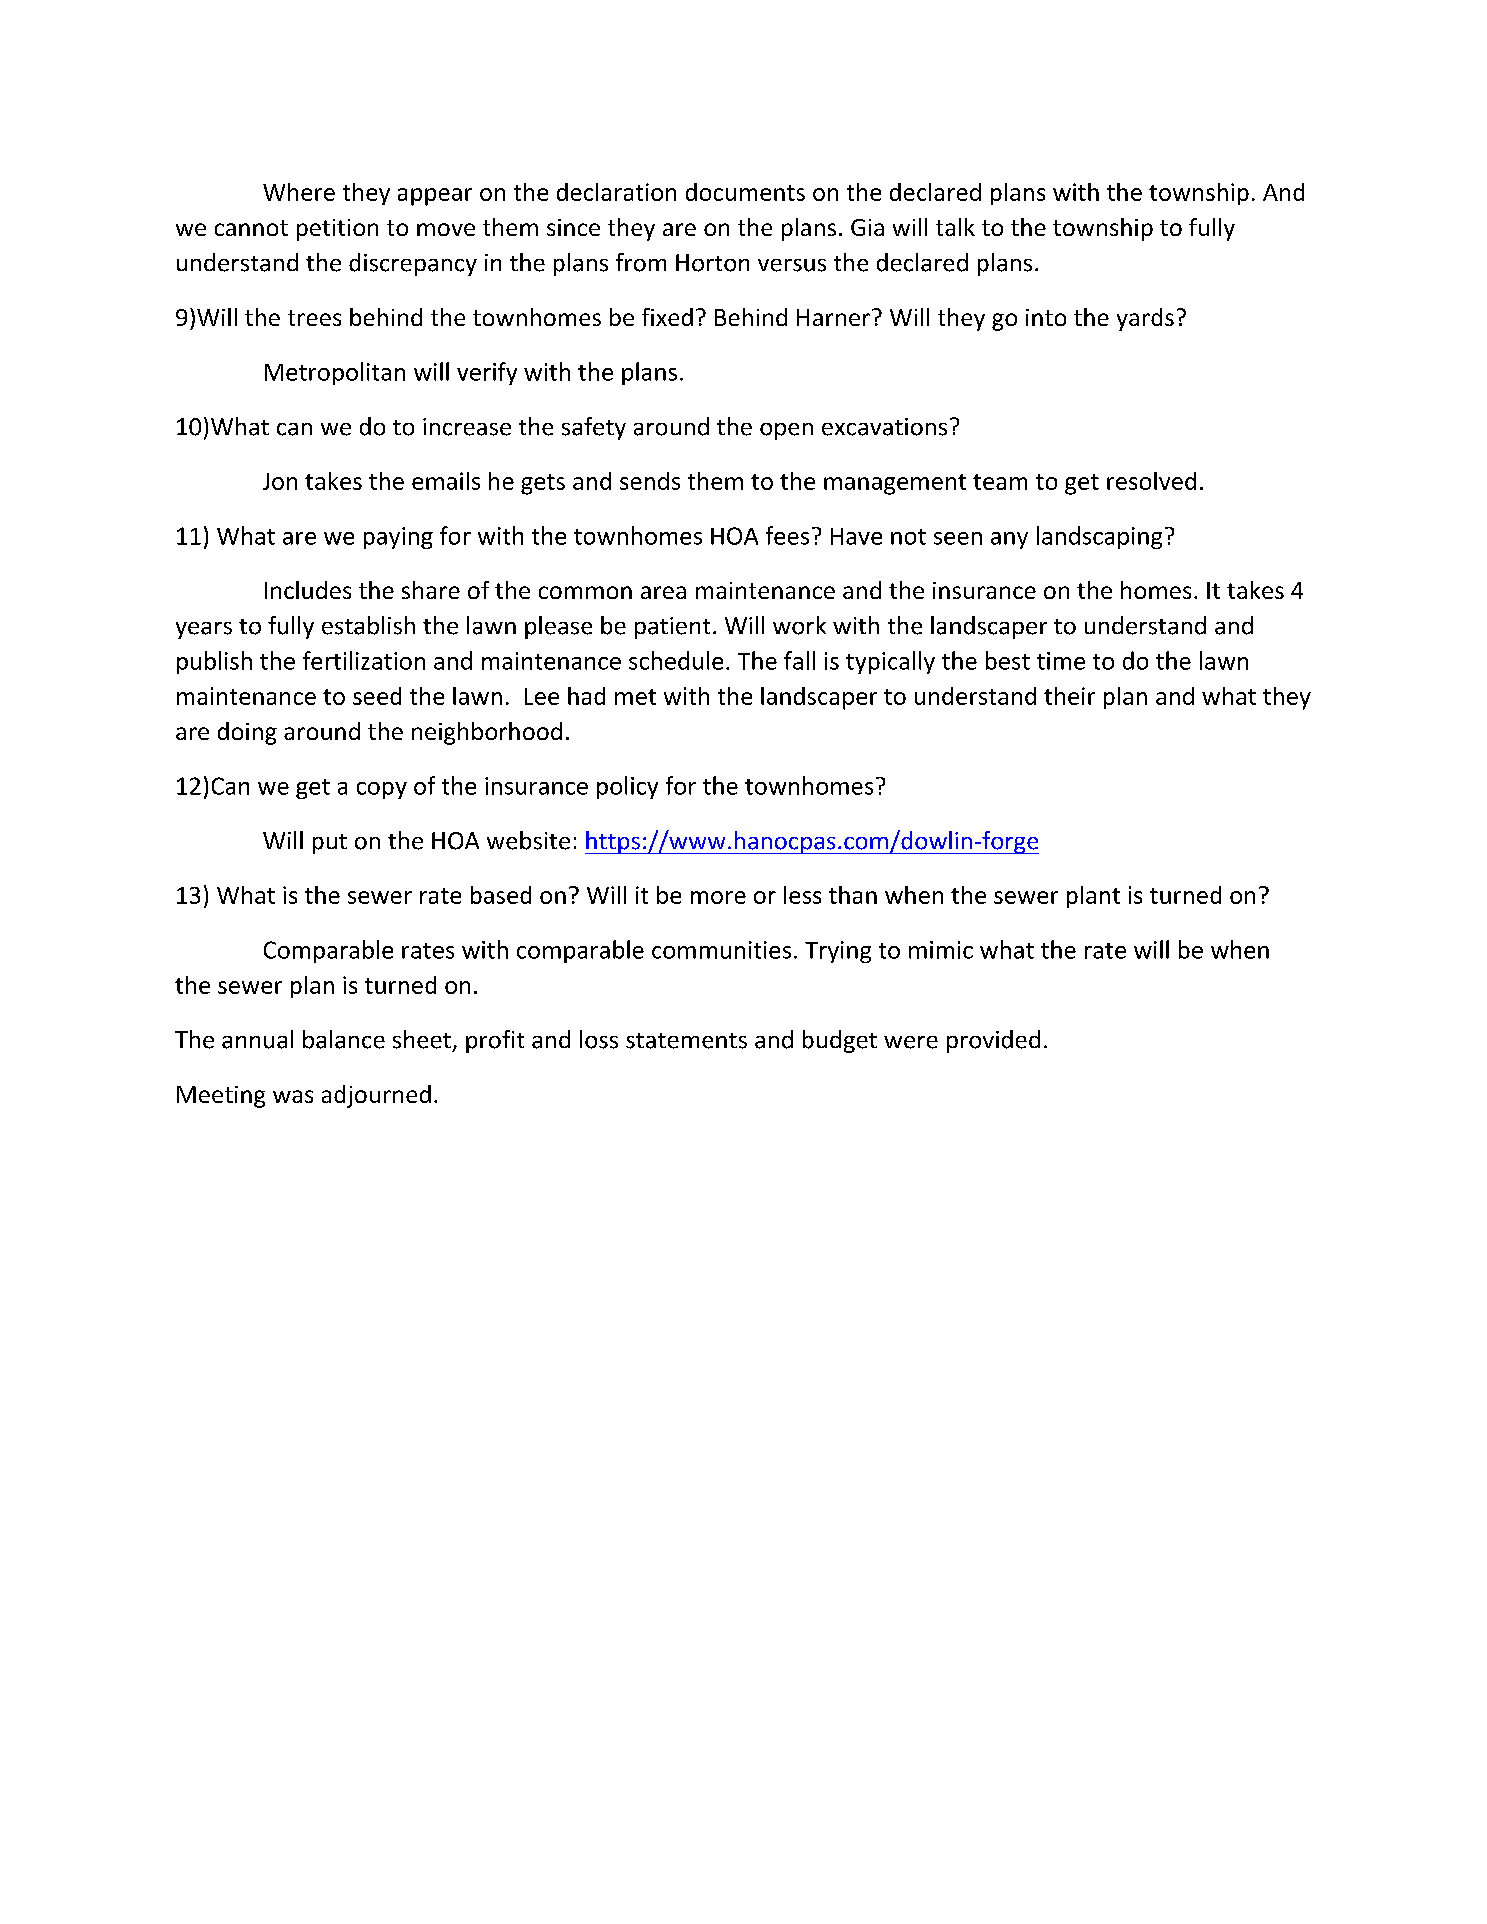  What do you see at coordinates (686, 1041) in the image?
I see `statements` at bounding box center [686, 1041].
